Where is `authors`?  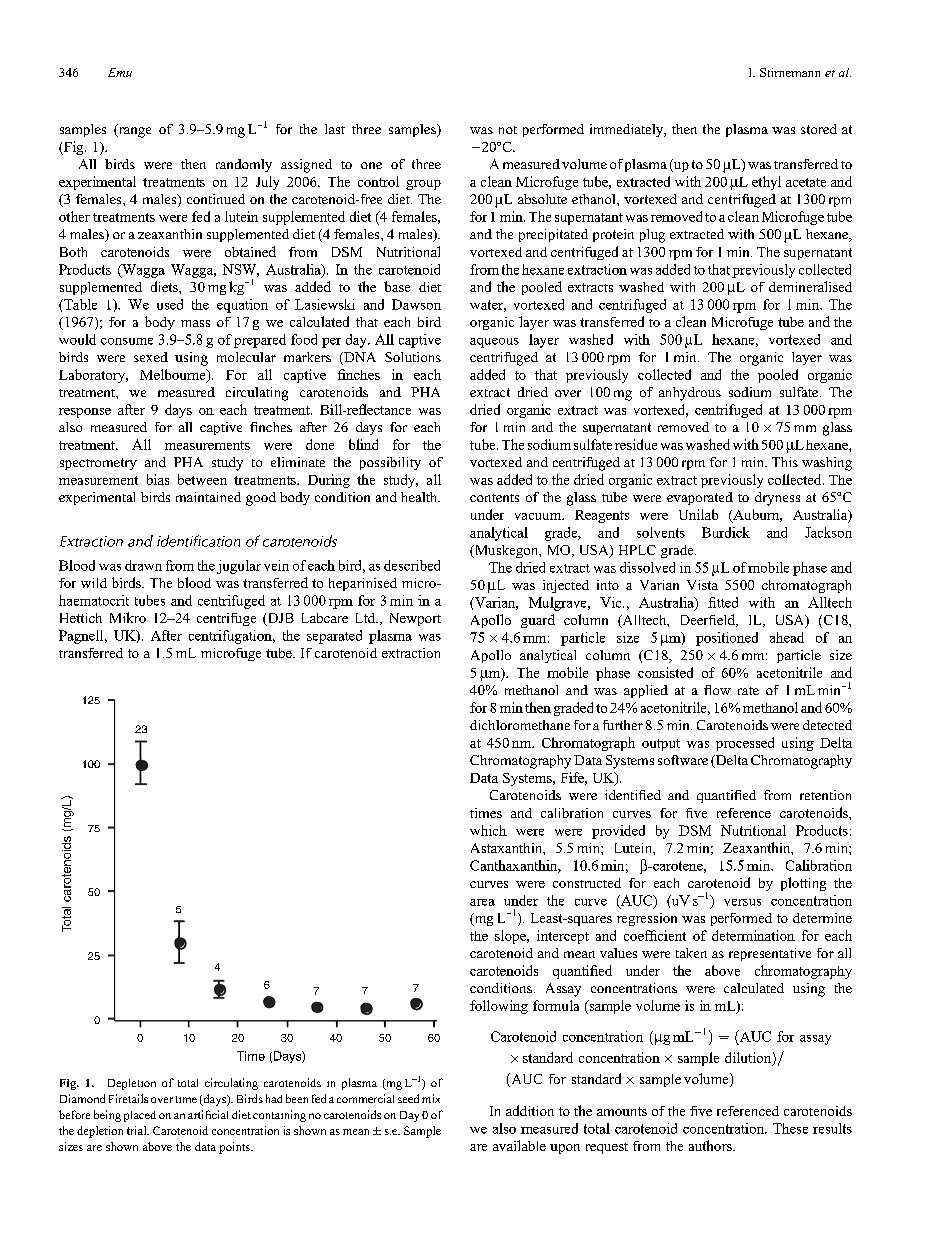
authors is located at coordinates (711, 1145).
